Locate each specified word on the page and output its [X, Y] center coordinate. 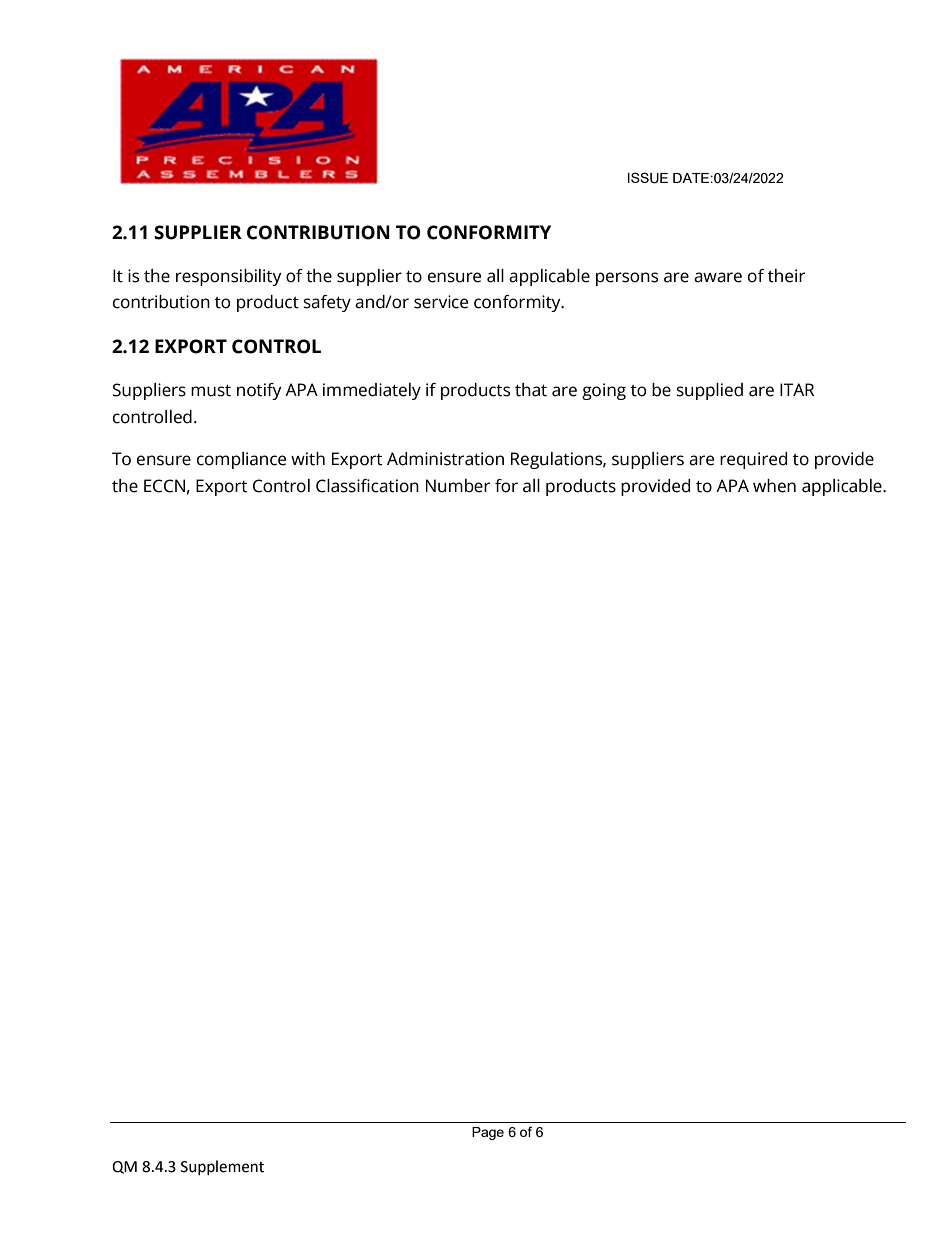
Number [458, 486]
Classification [367, 486]
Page [488, 1133]
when [774, 486]
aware [718, 277]
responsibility [229, 277]
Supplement [222, 1167]
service [441, 302]
